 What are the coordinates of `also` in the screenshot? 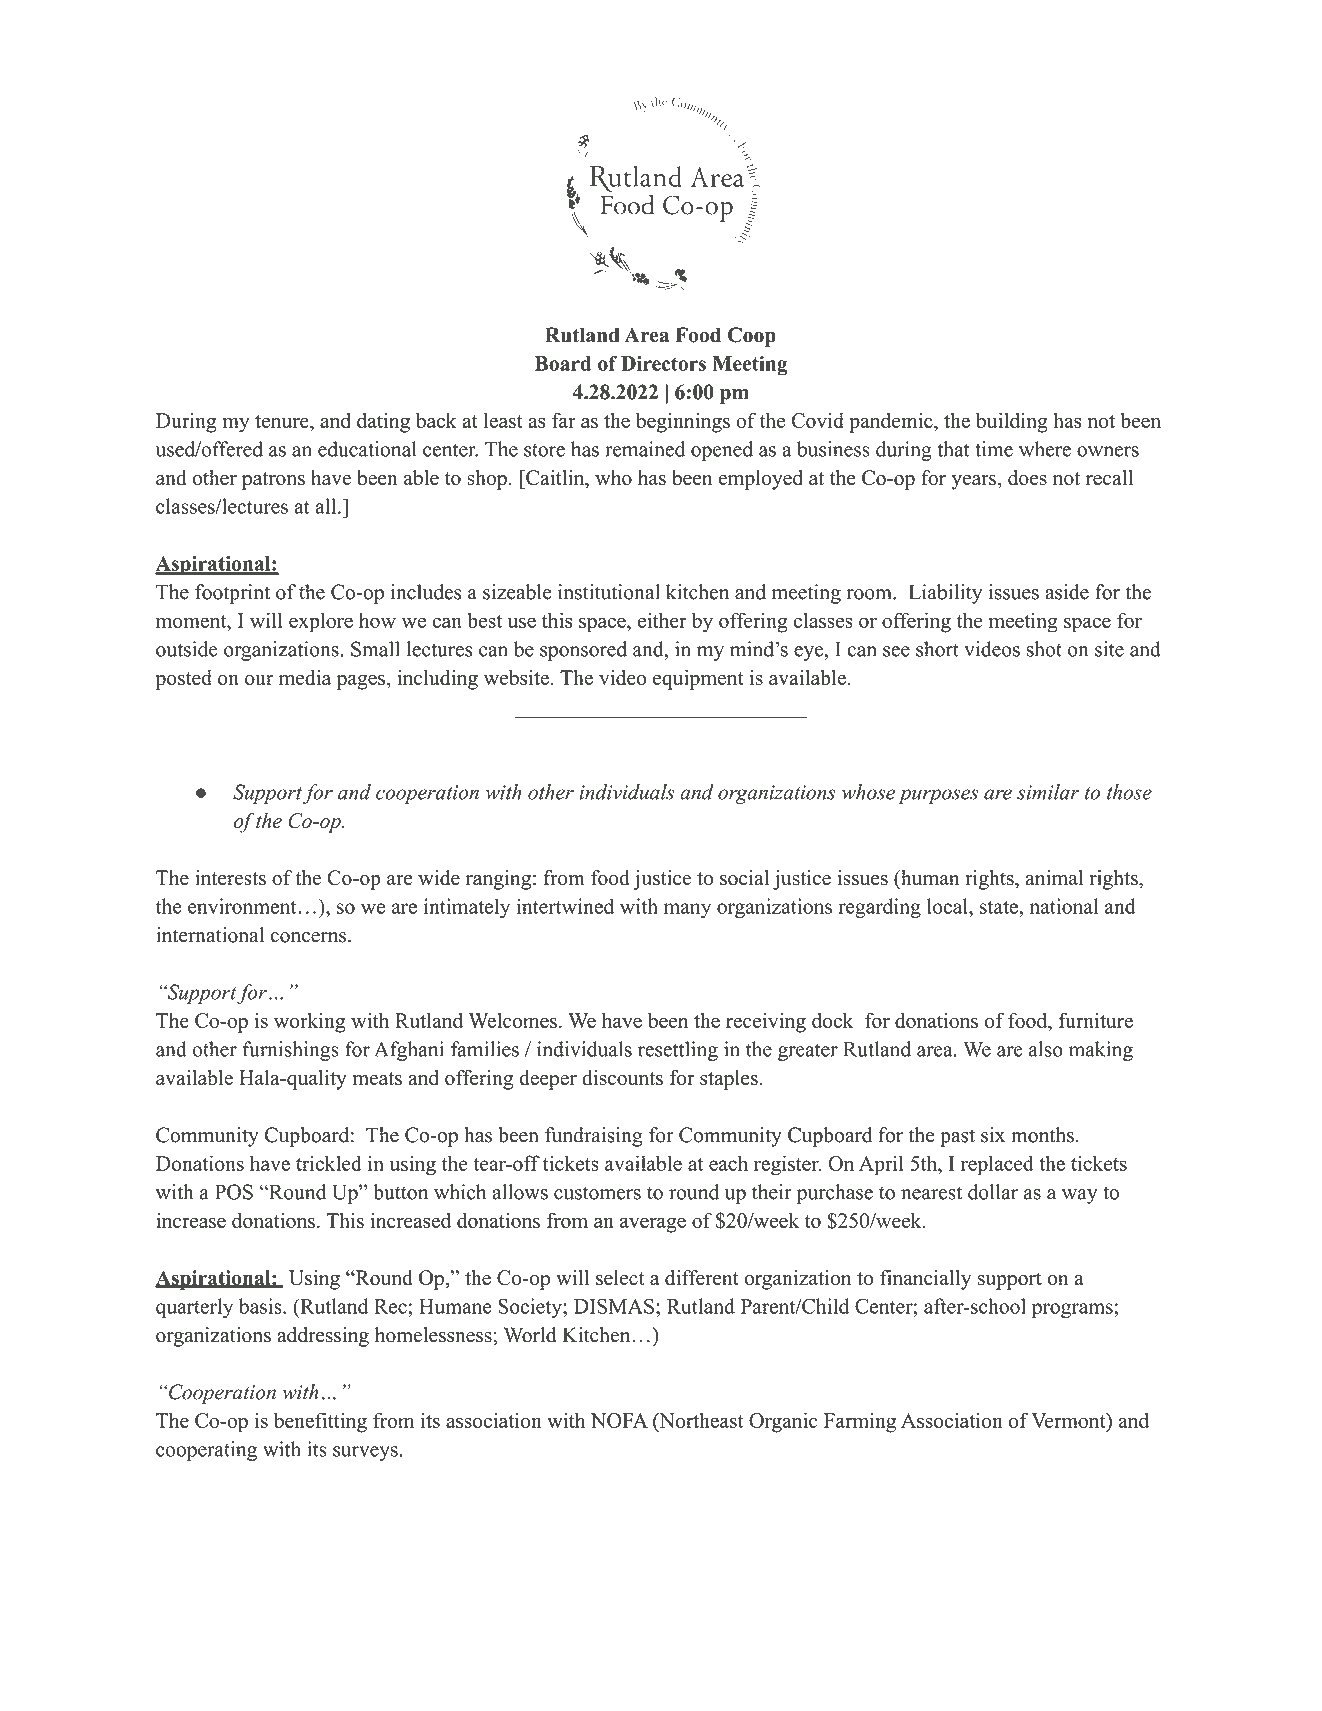 It's located at (1046, 1049).
